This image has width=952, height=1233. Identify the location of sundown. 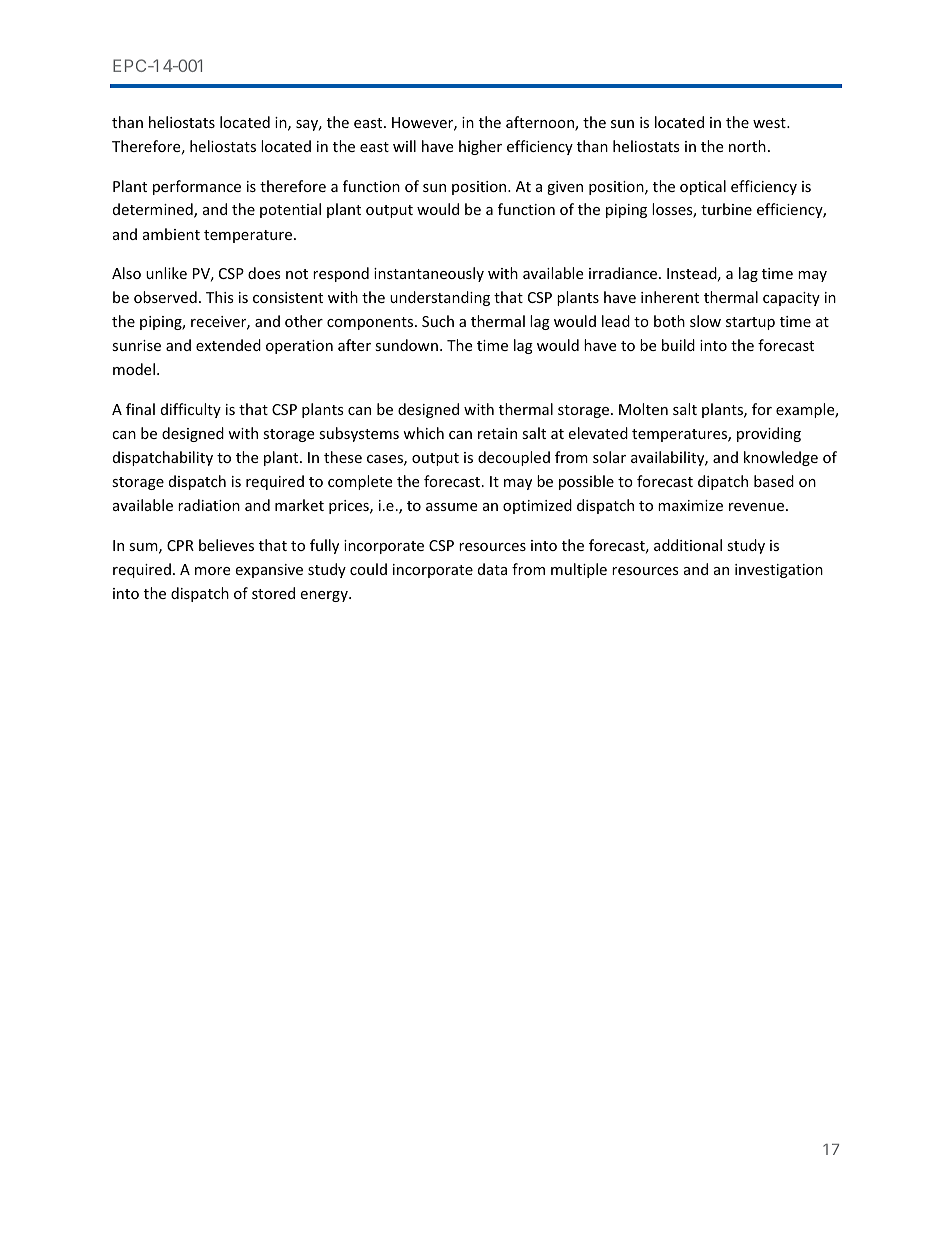
(406, 345).
